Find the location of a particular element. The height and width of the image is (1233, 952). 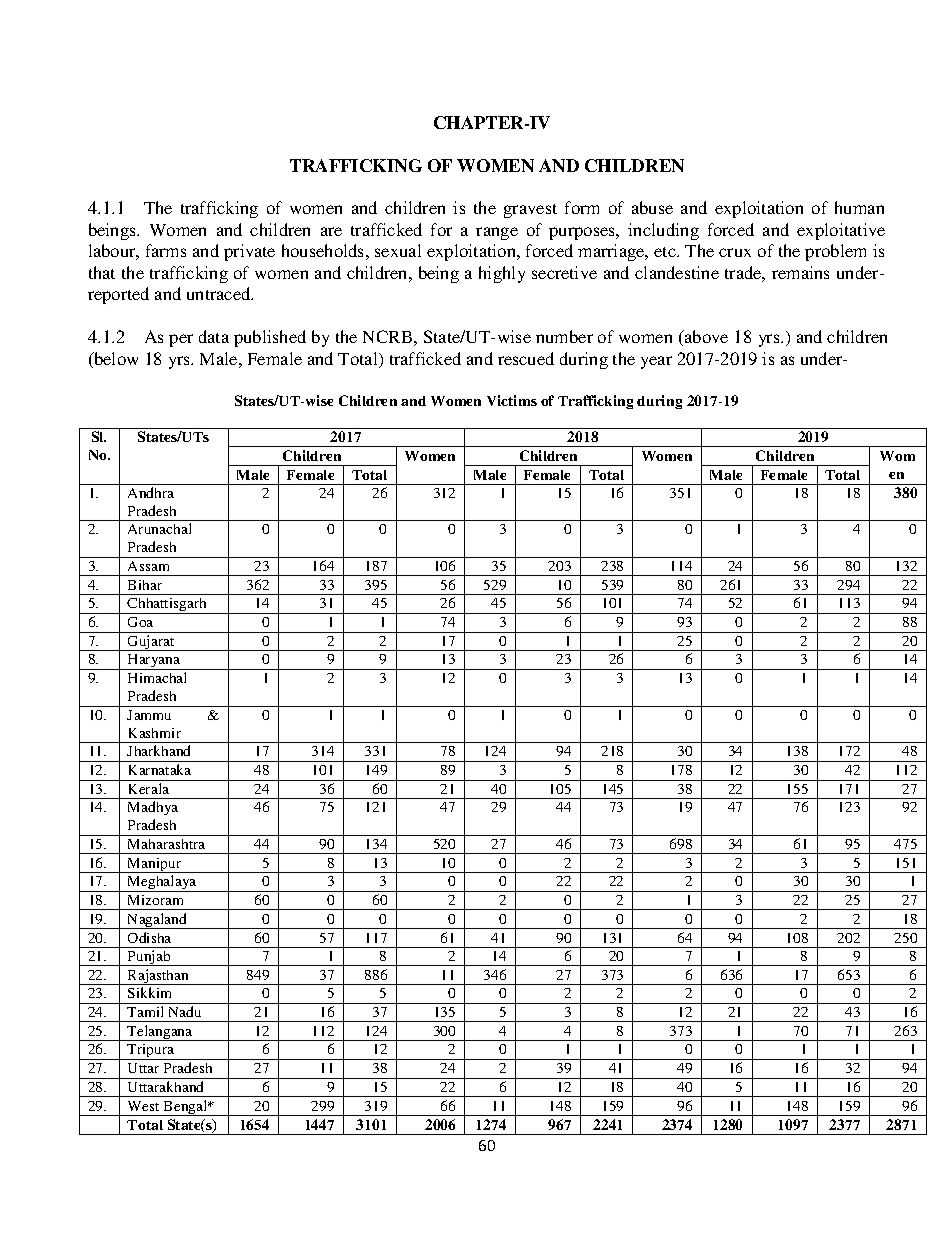

crux is located at coordinates (735, 252).
